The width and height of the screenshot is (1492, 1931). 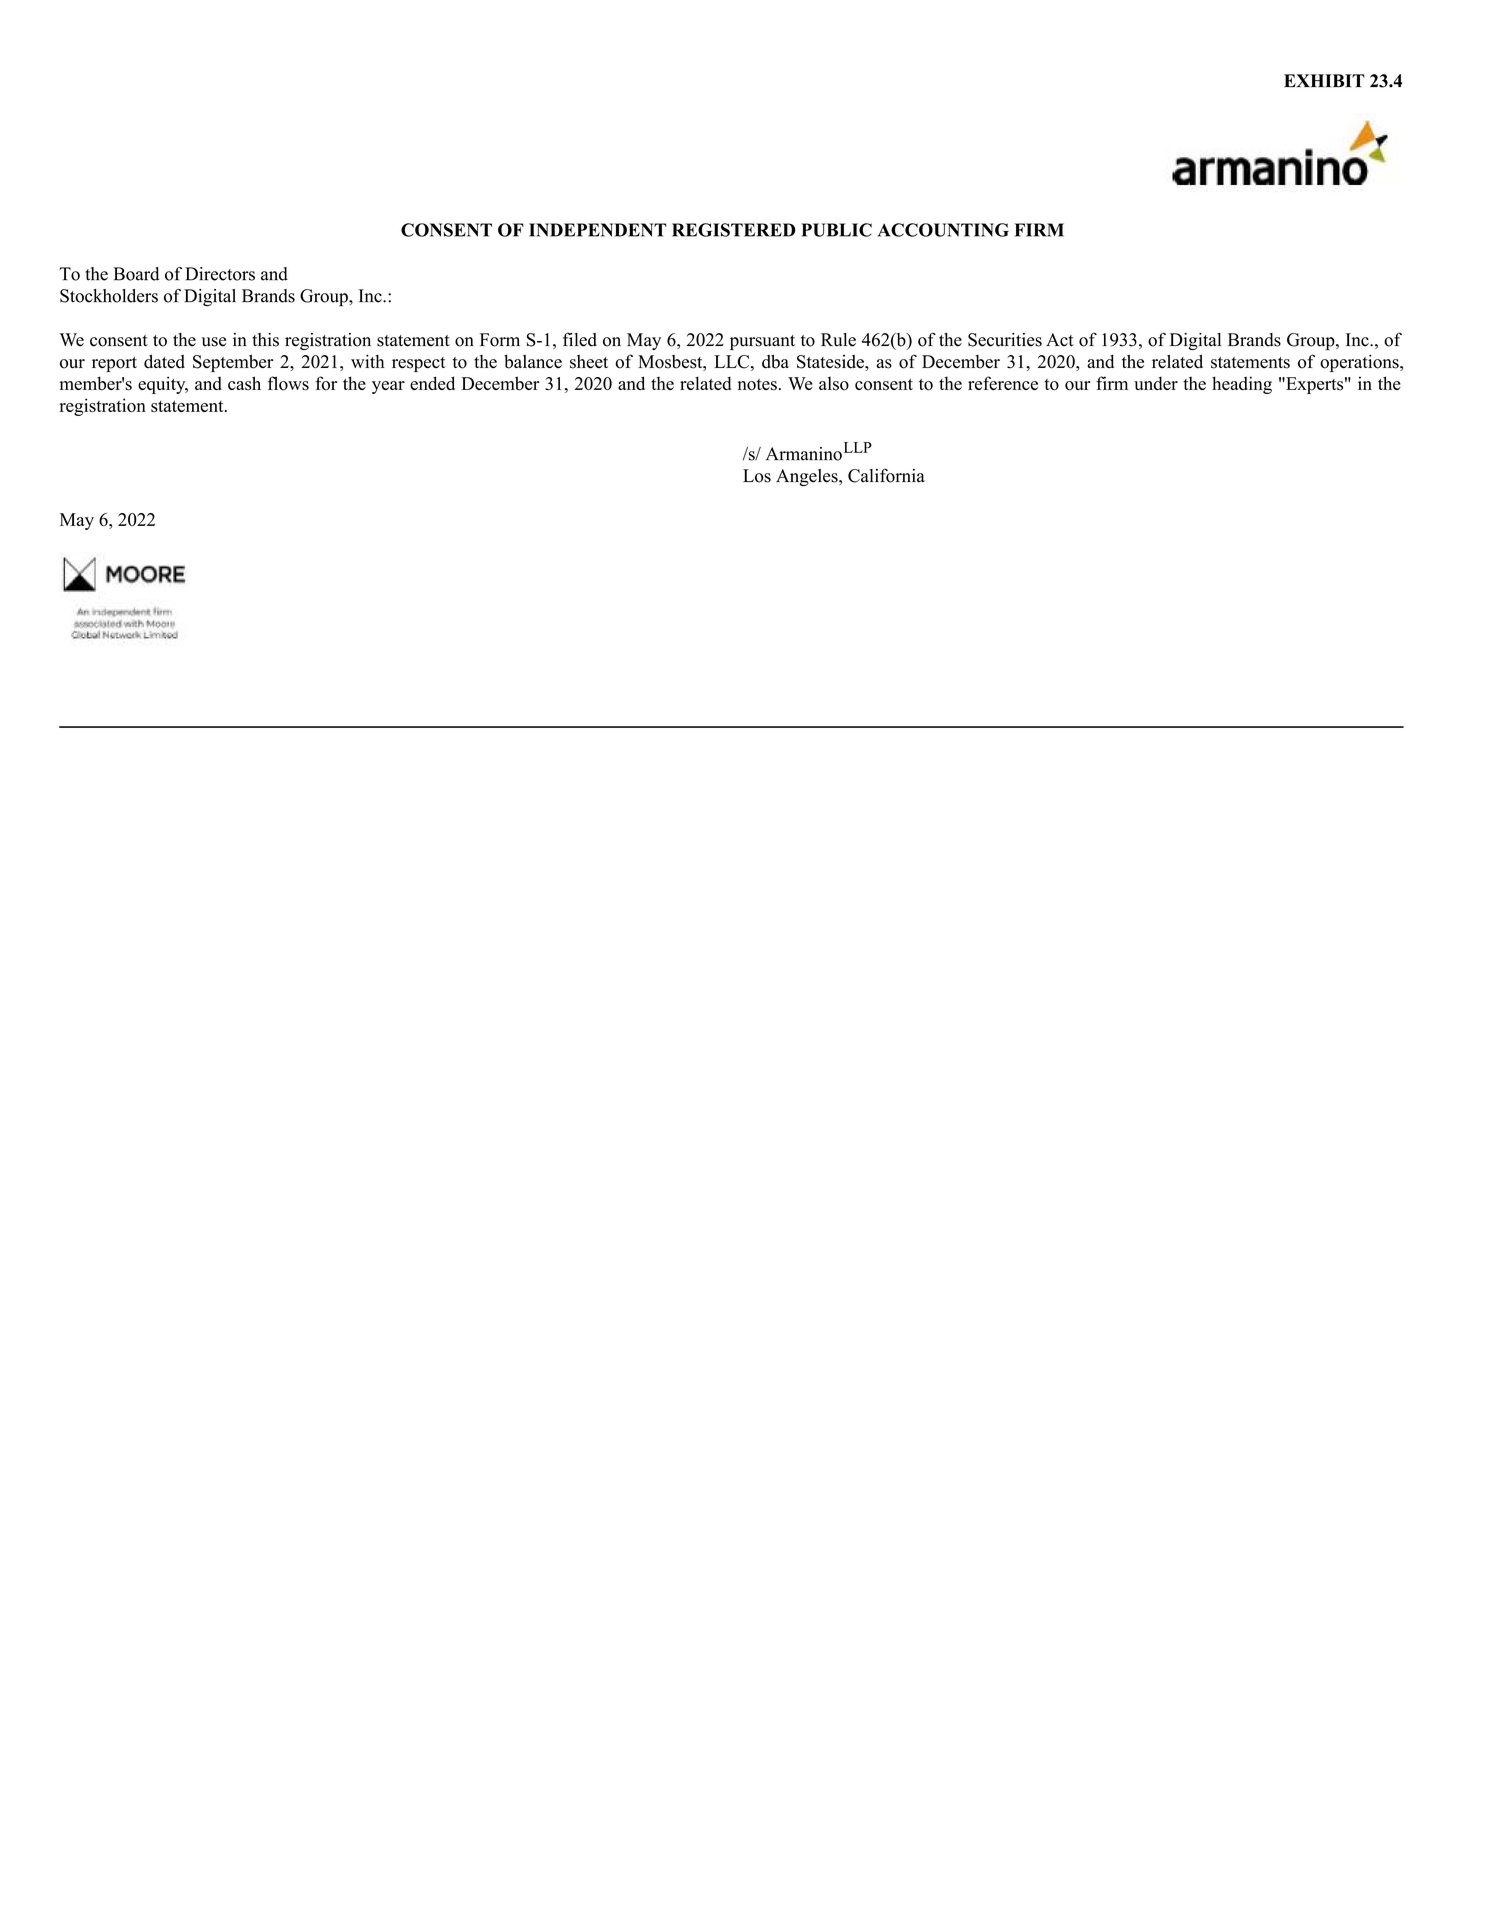 What do you see at coordinates (757, 476) in the screenshot?
I see `Los` at bounding box center [757, 476].
